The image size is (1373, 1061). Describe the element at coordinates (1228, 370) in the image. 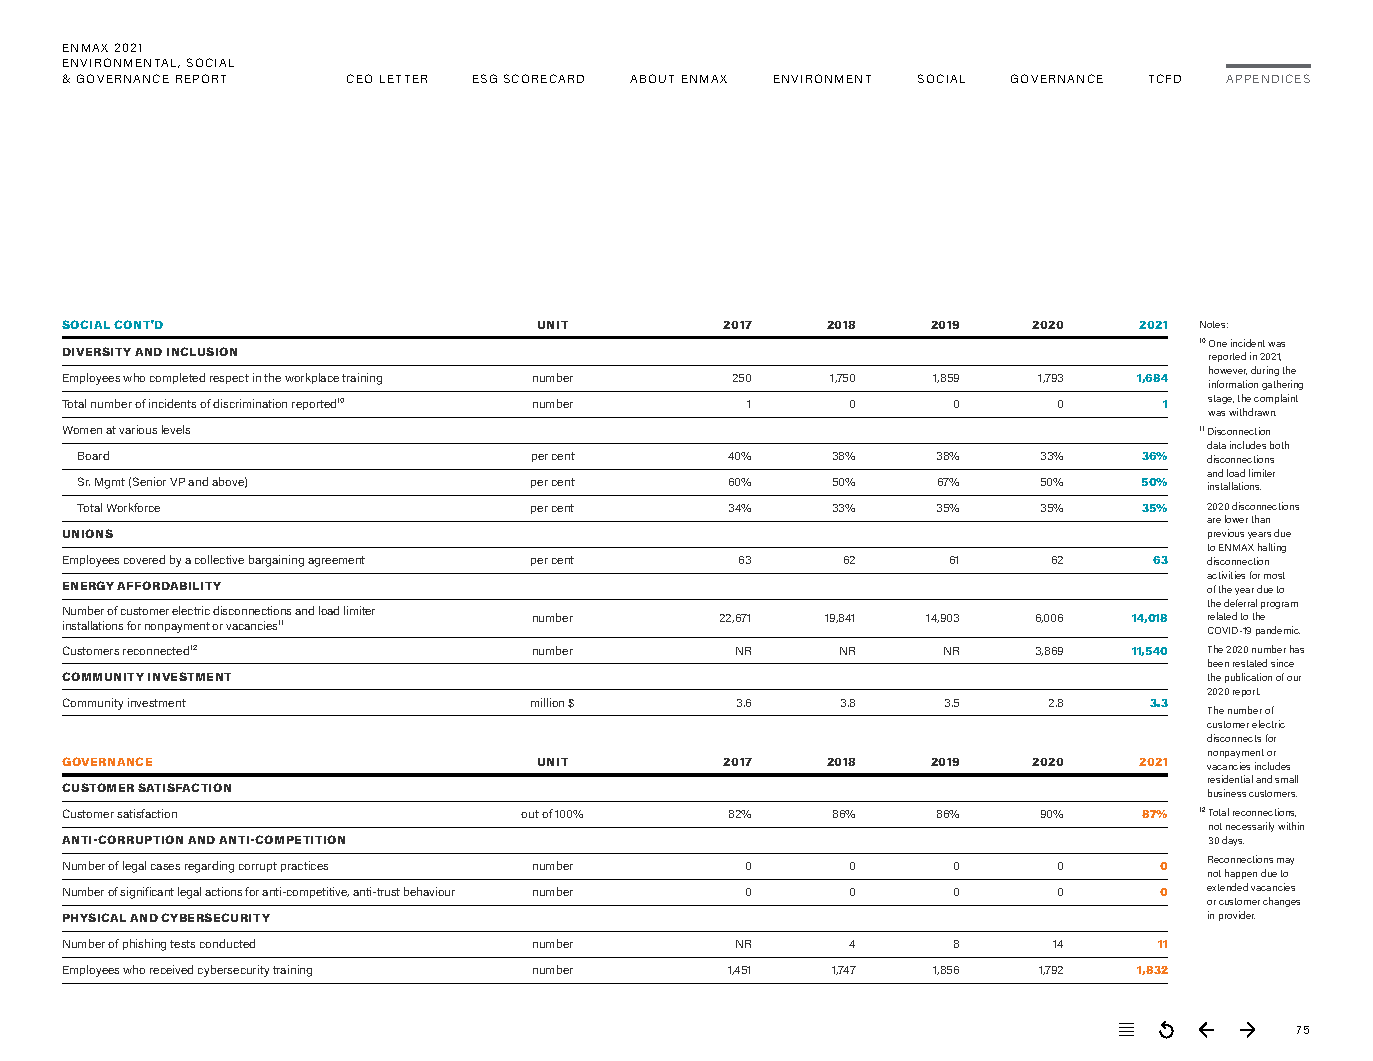

I see `however` at that location.
